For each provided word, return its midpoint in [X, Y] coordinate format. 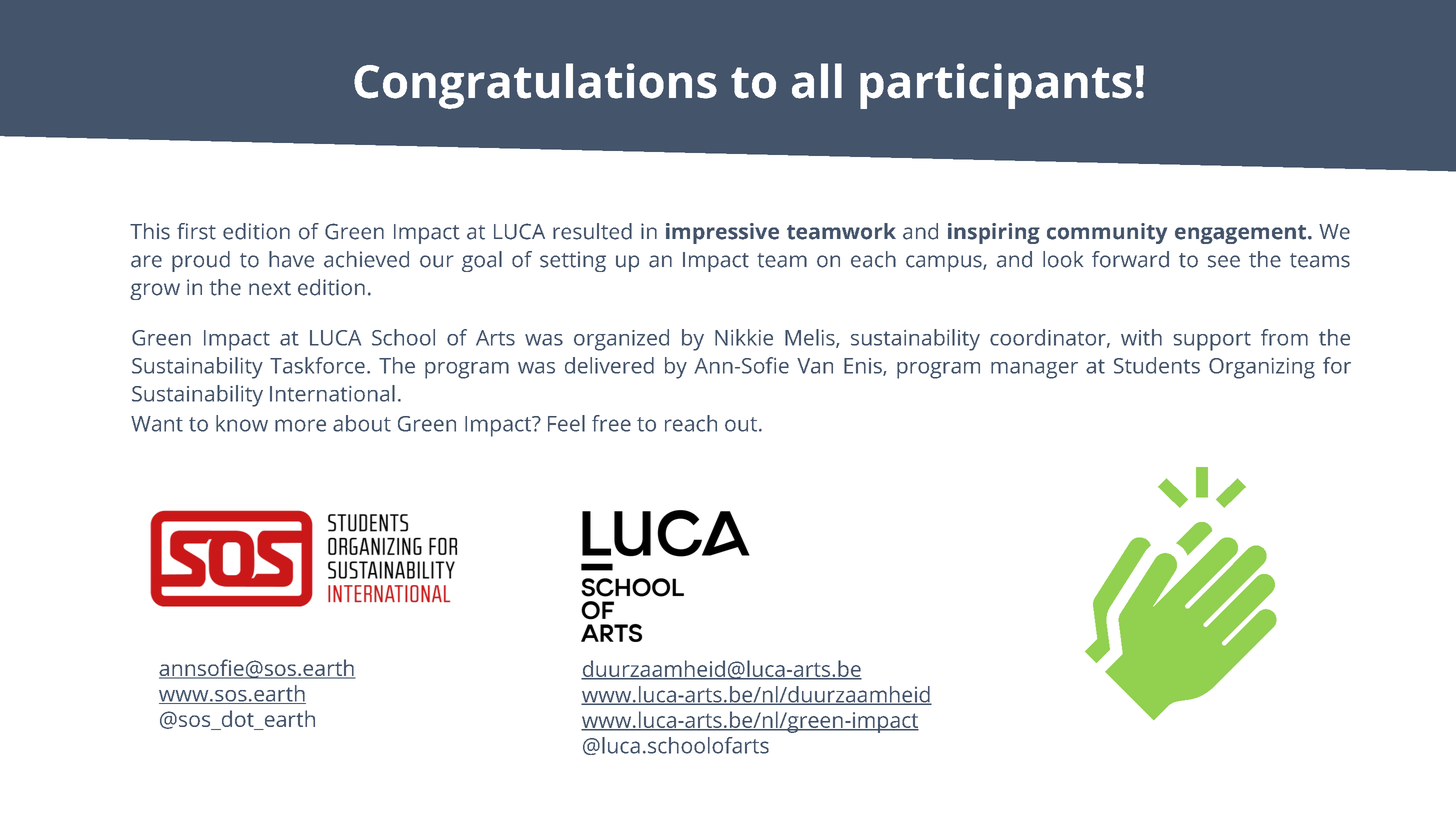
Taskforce [317, 365]
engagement [1240, 234]
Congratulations [535, 86]
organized [621, 340]
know [242, 423]
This [150, 231]
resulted [592, 231]
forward [1130, 259]
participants [996, 86]
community [1107, 233]
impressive [722, 233]
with [1141, 337]
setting [573, 261]
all [817, 81]
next [270, 288]
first [196, 231]
